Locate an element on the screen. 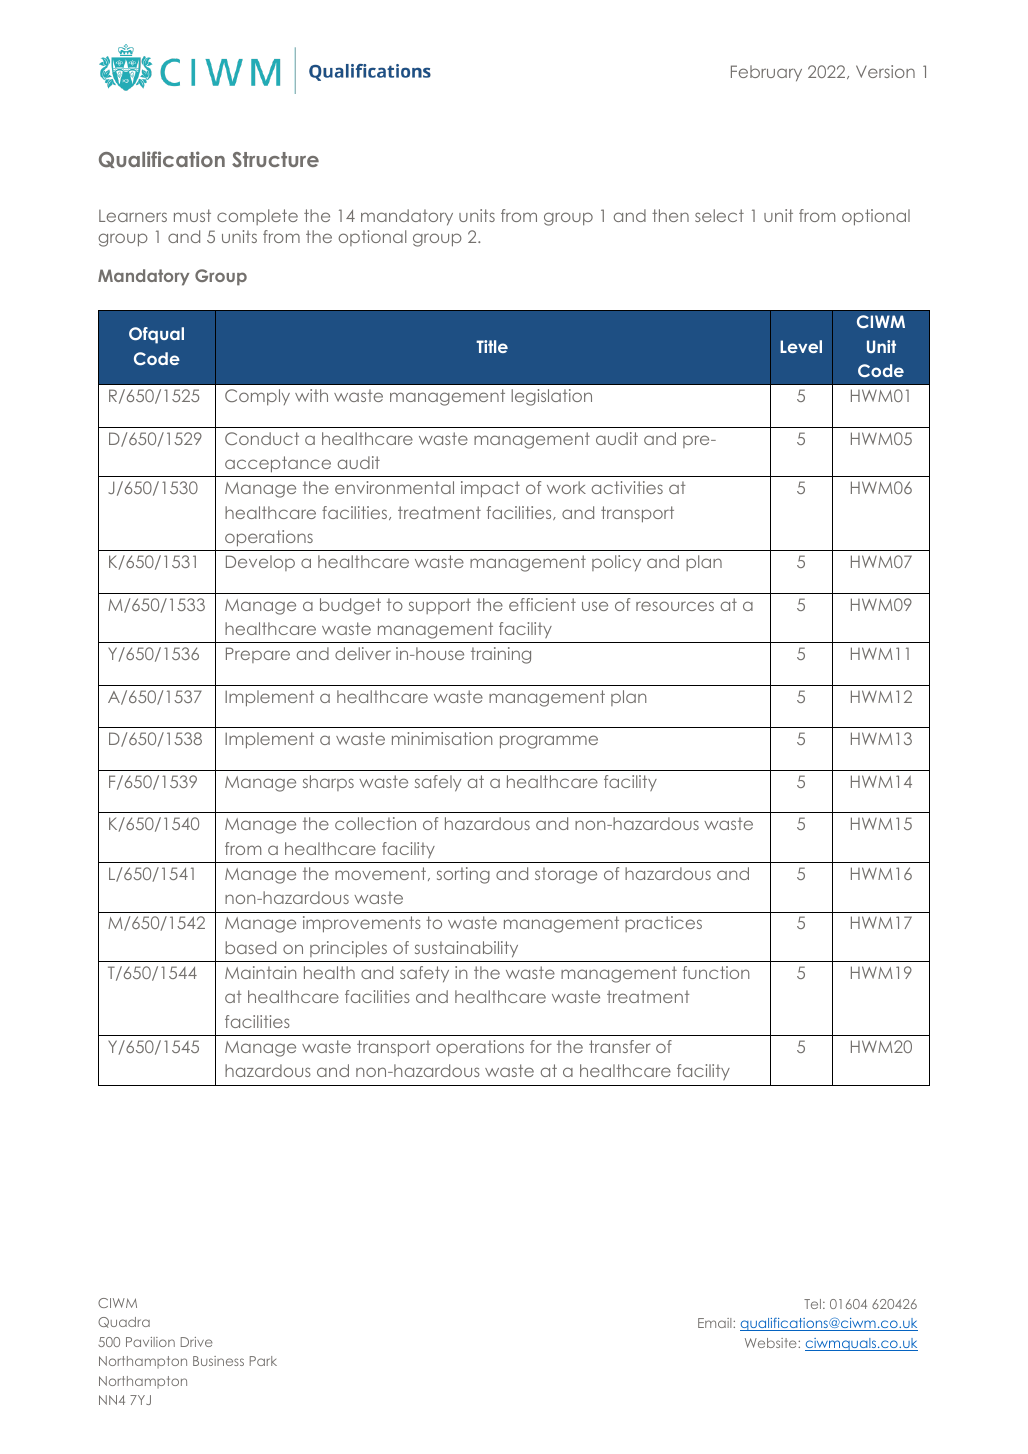 The width and height of the screenshot is (1028, 1454). Drive is located at coordinates (197, 1342).
